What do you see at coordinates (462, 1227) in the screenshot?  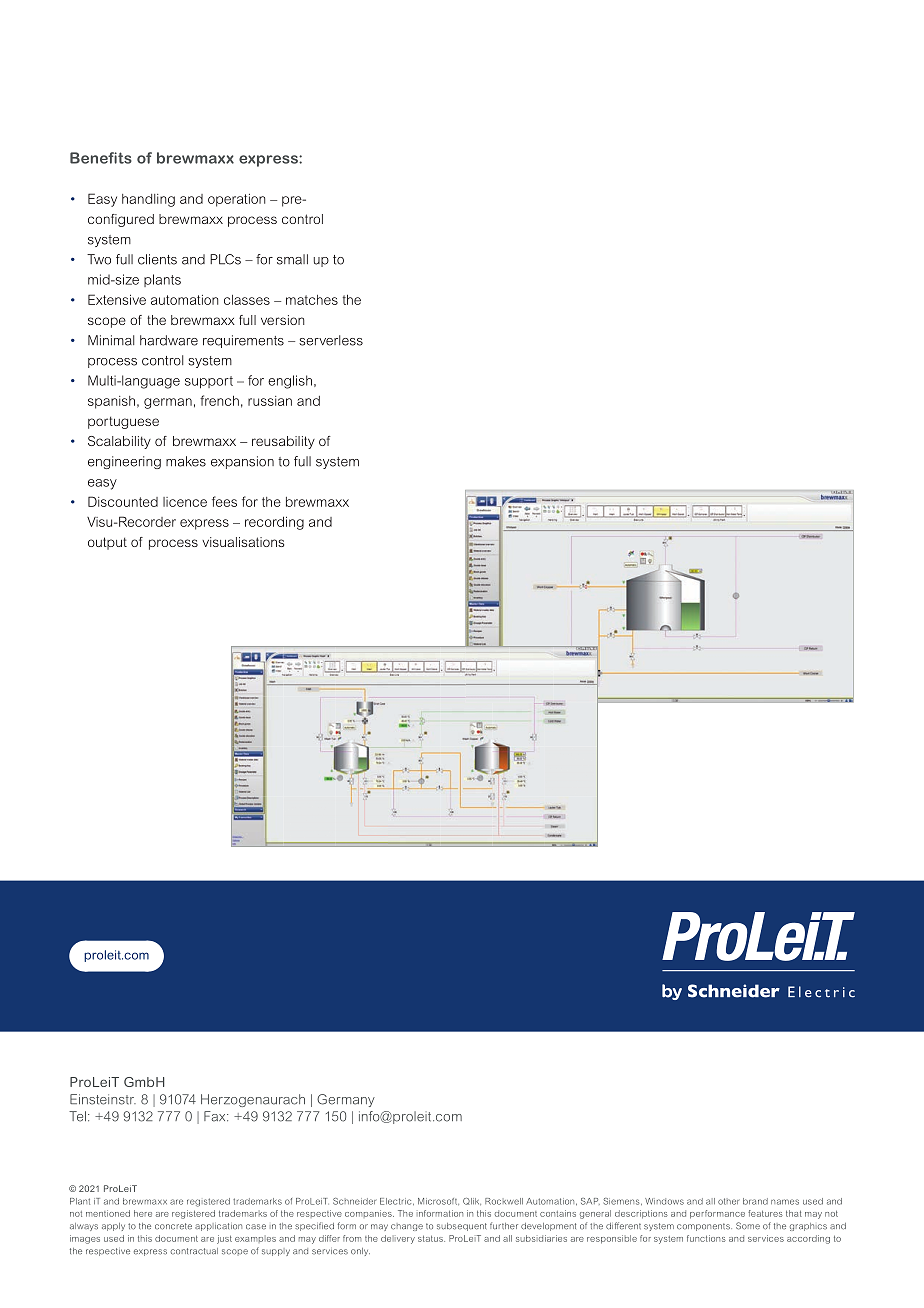 I see `subsequent` at bounding box center [462, 1227].
